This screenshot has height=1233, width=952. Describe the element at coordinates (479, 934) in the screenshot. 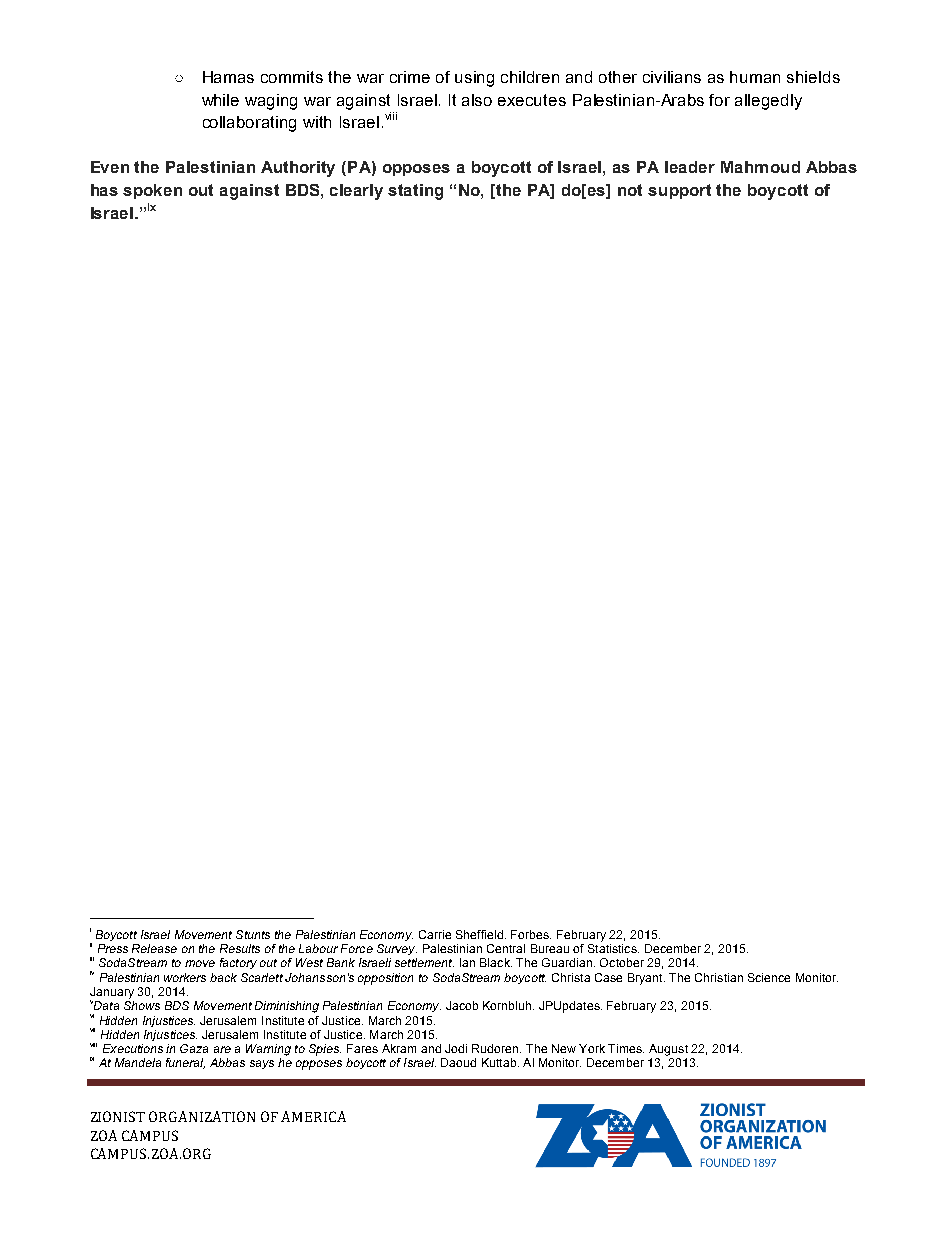

I see `Sheffield` at that location.
